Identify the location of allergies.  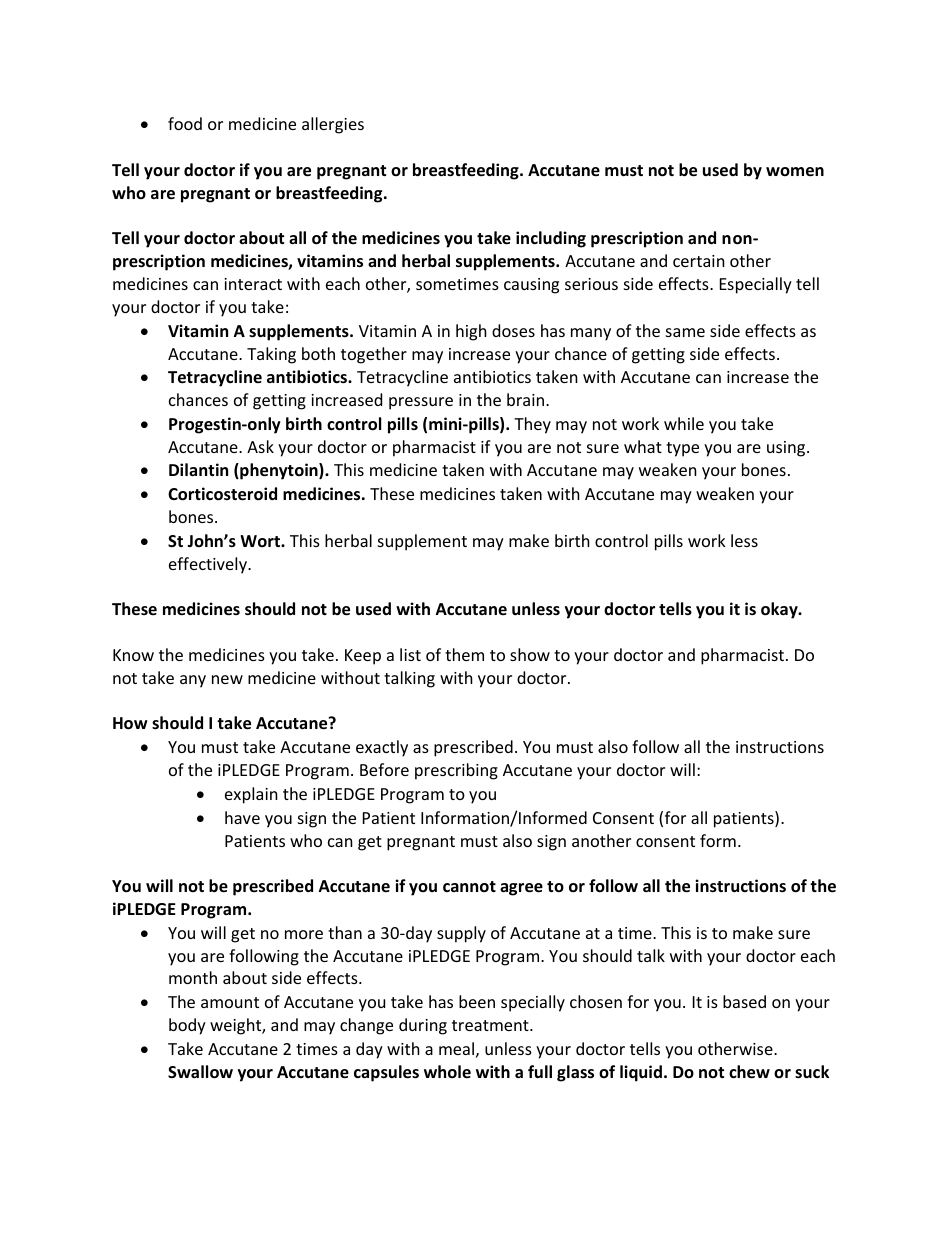
(333, 125).
